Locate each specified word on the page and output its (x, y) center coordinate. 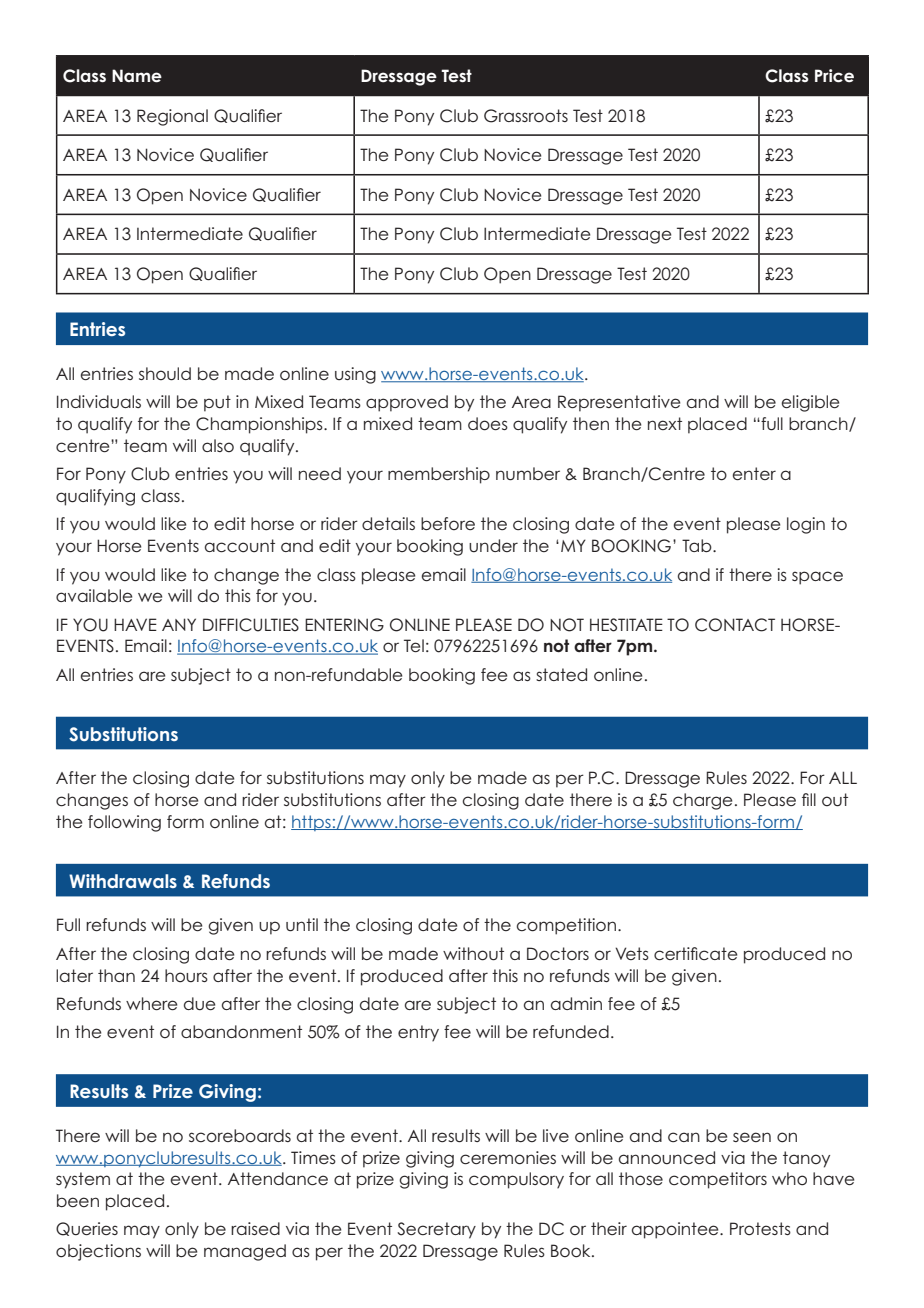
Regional (172, 117)
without (473, 954)
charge (702, 801)
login (806, 525)
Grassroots (526, 116)
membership (439, 475)
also (218, 445)
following (124, 823)
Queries (87, 1229)
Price (834, 76)
